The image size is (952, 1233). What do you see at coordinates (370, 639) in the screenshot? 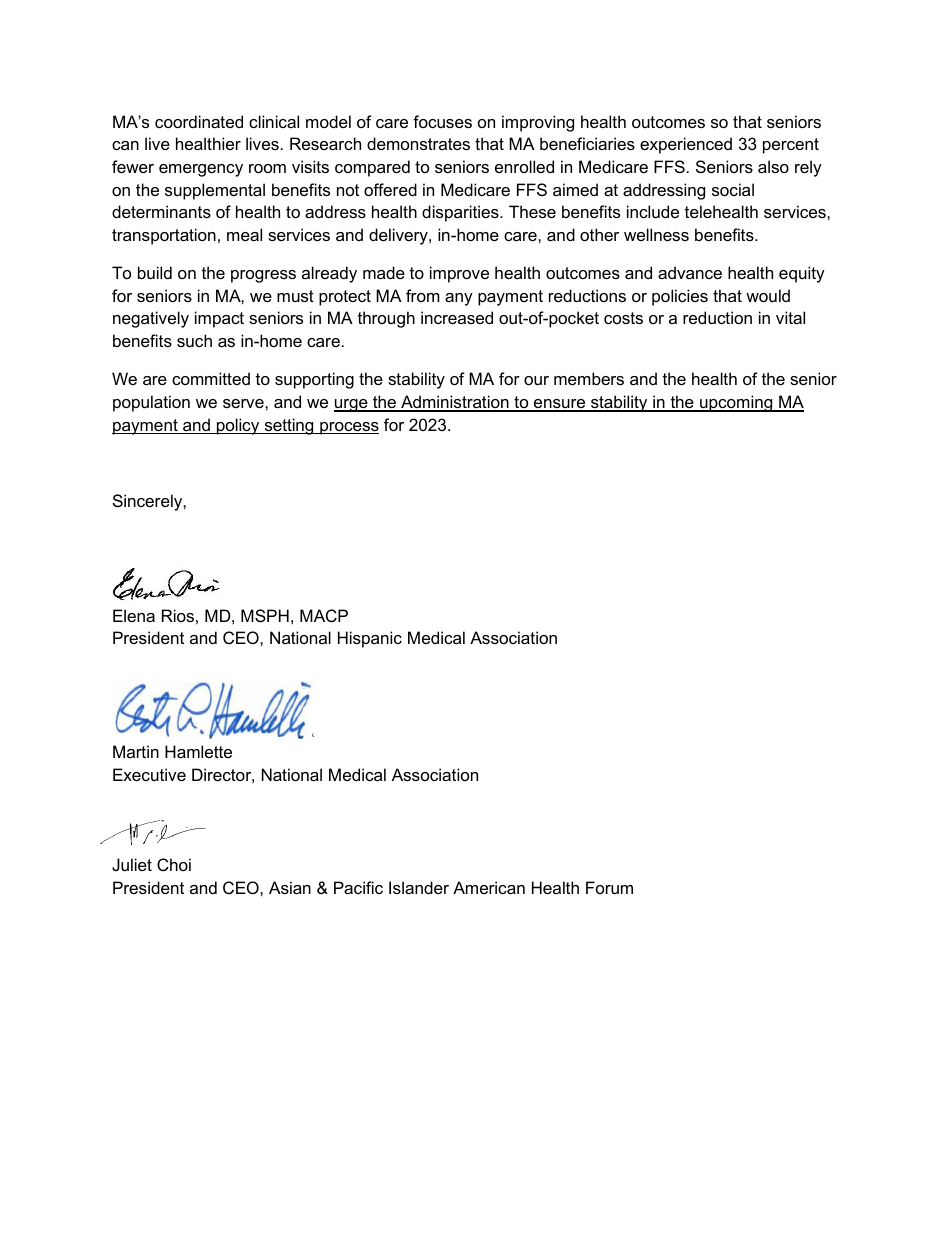
I see `Hispanic` at bounding box center [370, 639].
